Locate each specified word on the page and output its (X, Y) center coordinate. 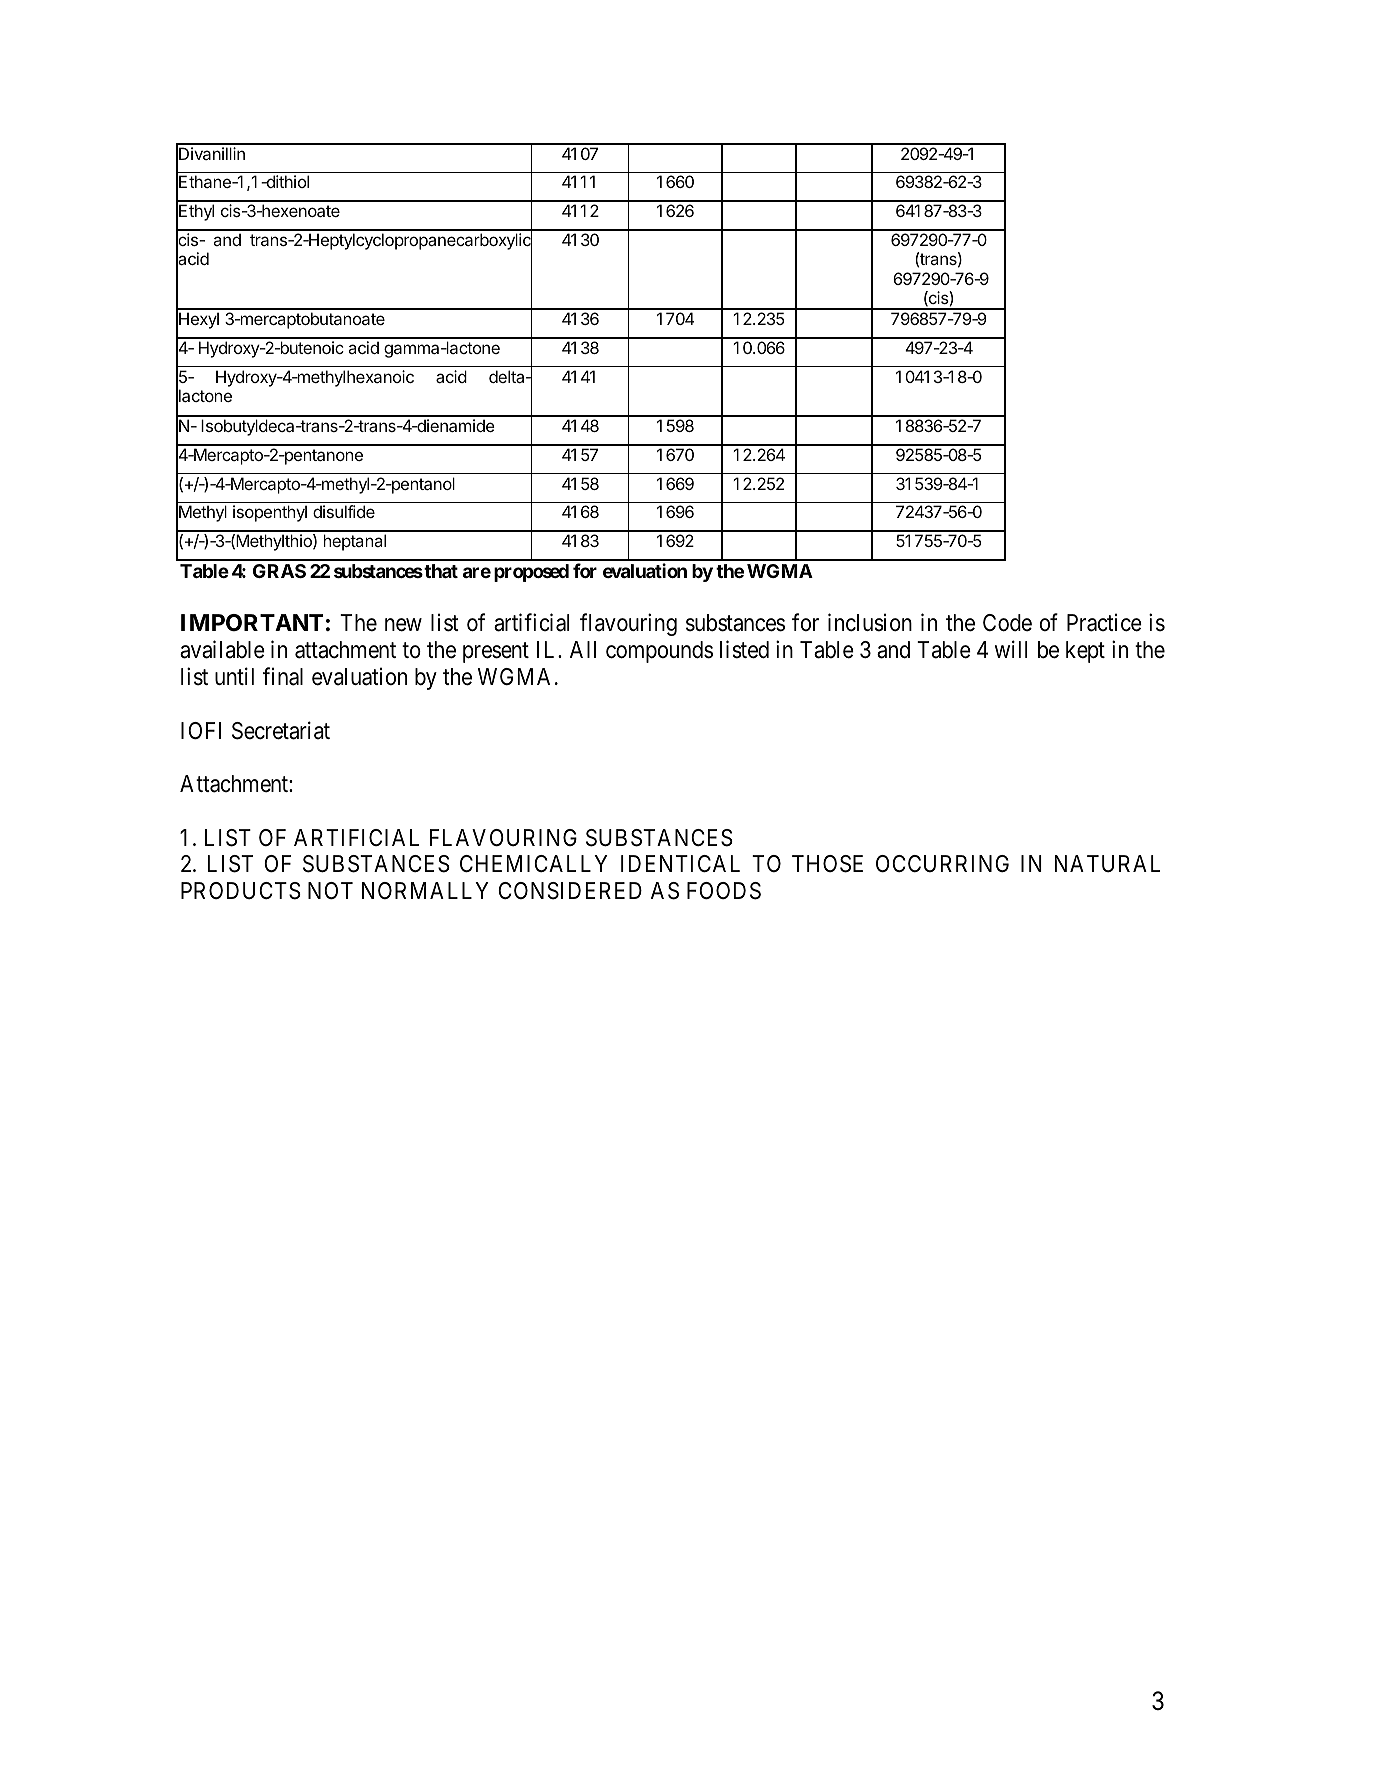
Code (1007, 623)
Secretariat (281, 730)
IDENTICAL (680, 863)
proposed (531, 573)
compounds (659, 652)
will (1011, 649)
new (403, 625)
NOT (330, 890)
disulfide (344, 511)
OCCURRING (942, 863)
